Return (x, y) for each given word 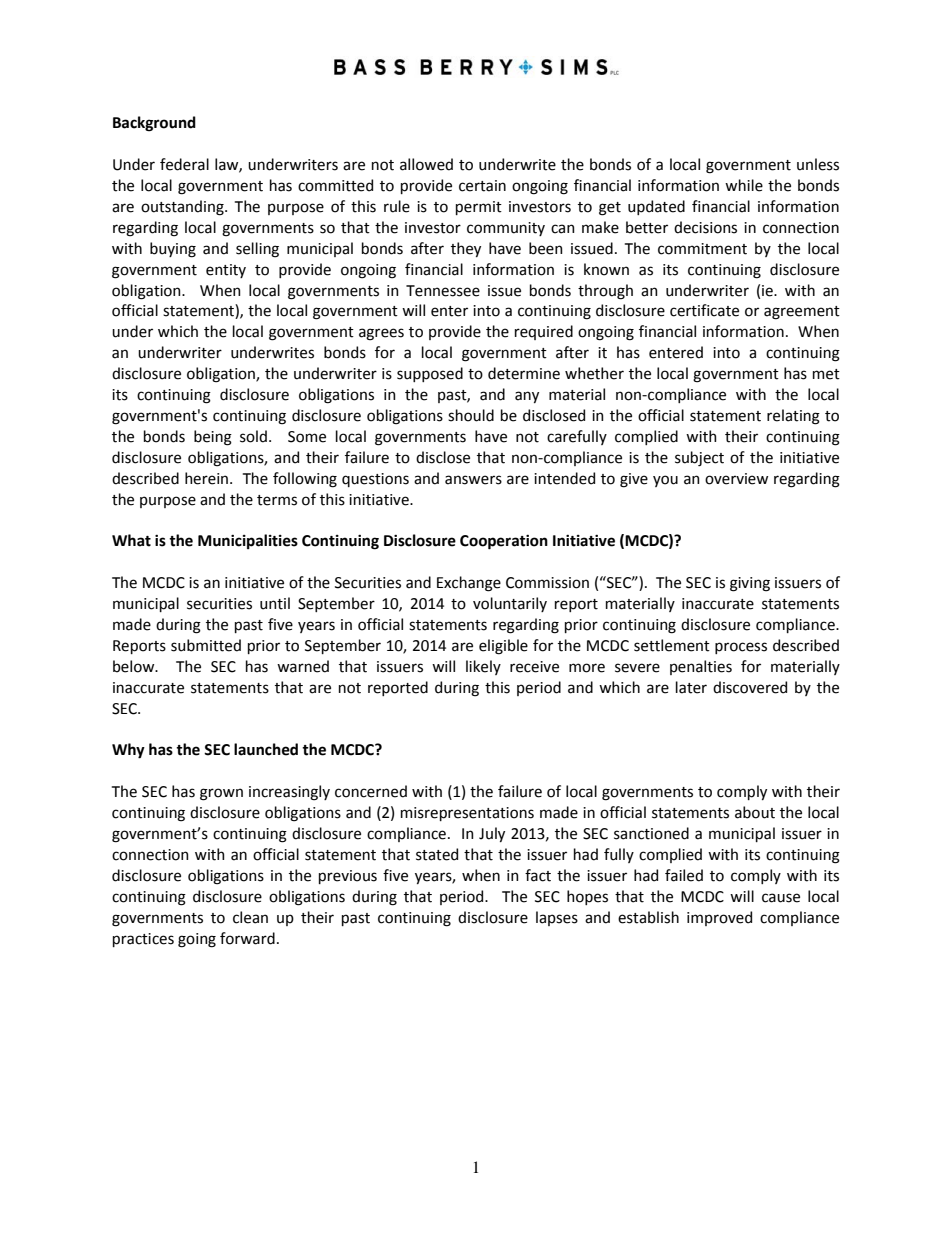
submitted (206, 645)
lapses (557, 918)
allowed (426, 164)
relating (793, 417)
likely (483, 667)
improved (719, 918)
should (471, 415)
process (741, 648)
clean (250, 917)
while (744, 185)
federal (184, 164)
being (213, 438)
